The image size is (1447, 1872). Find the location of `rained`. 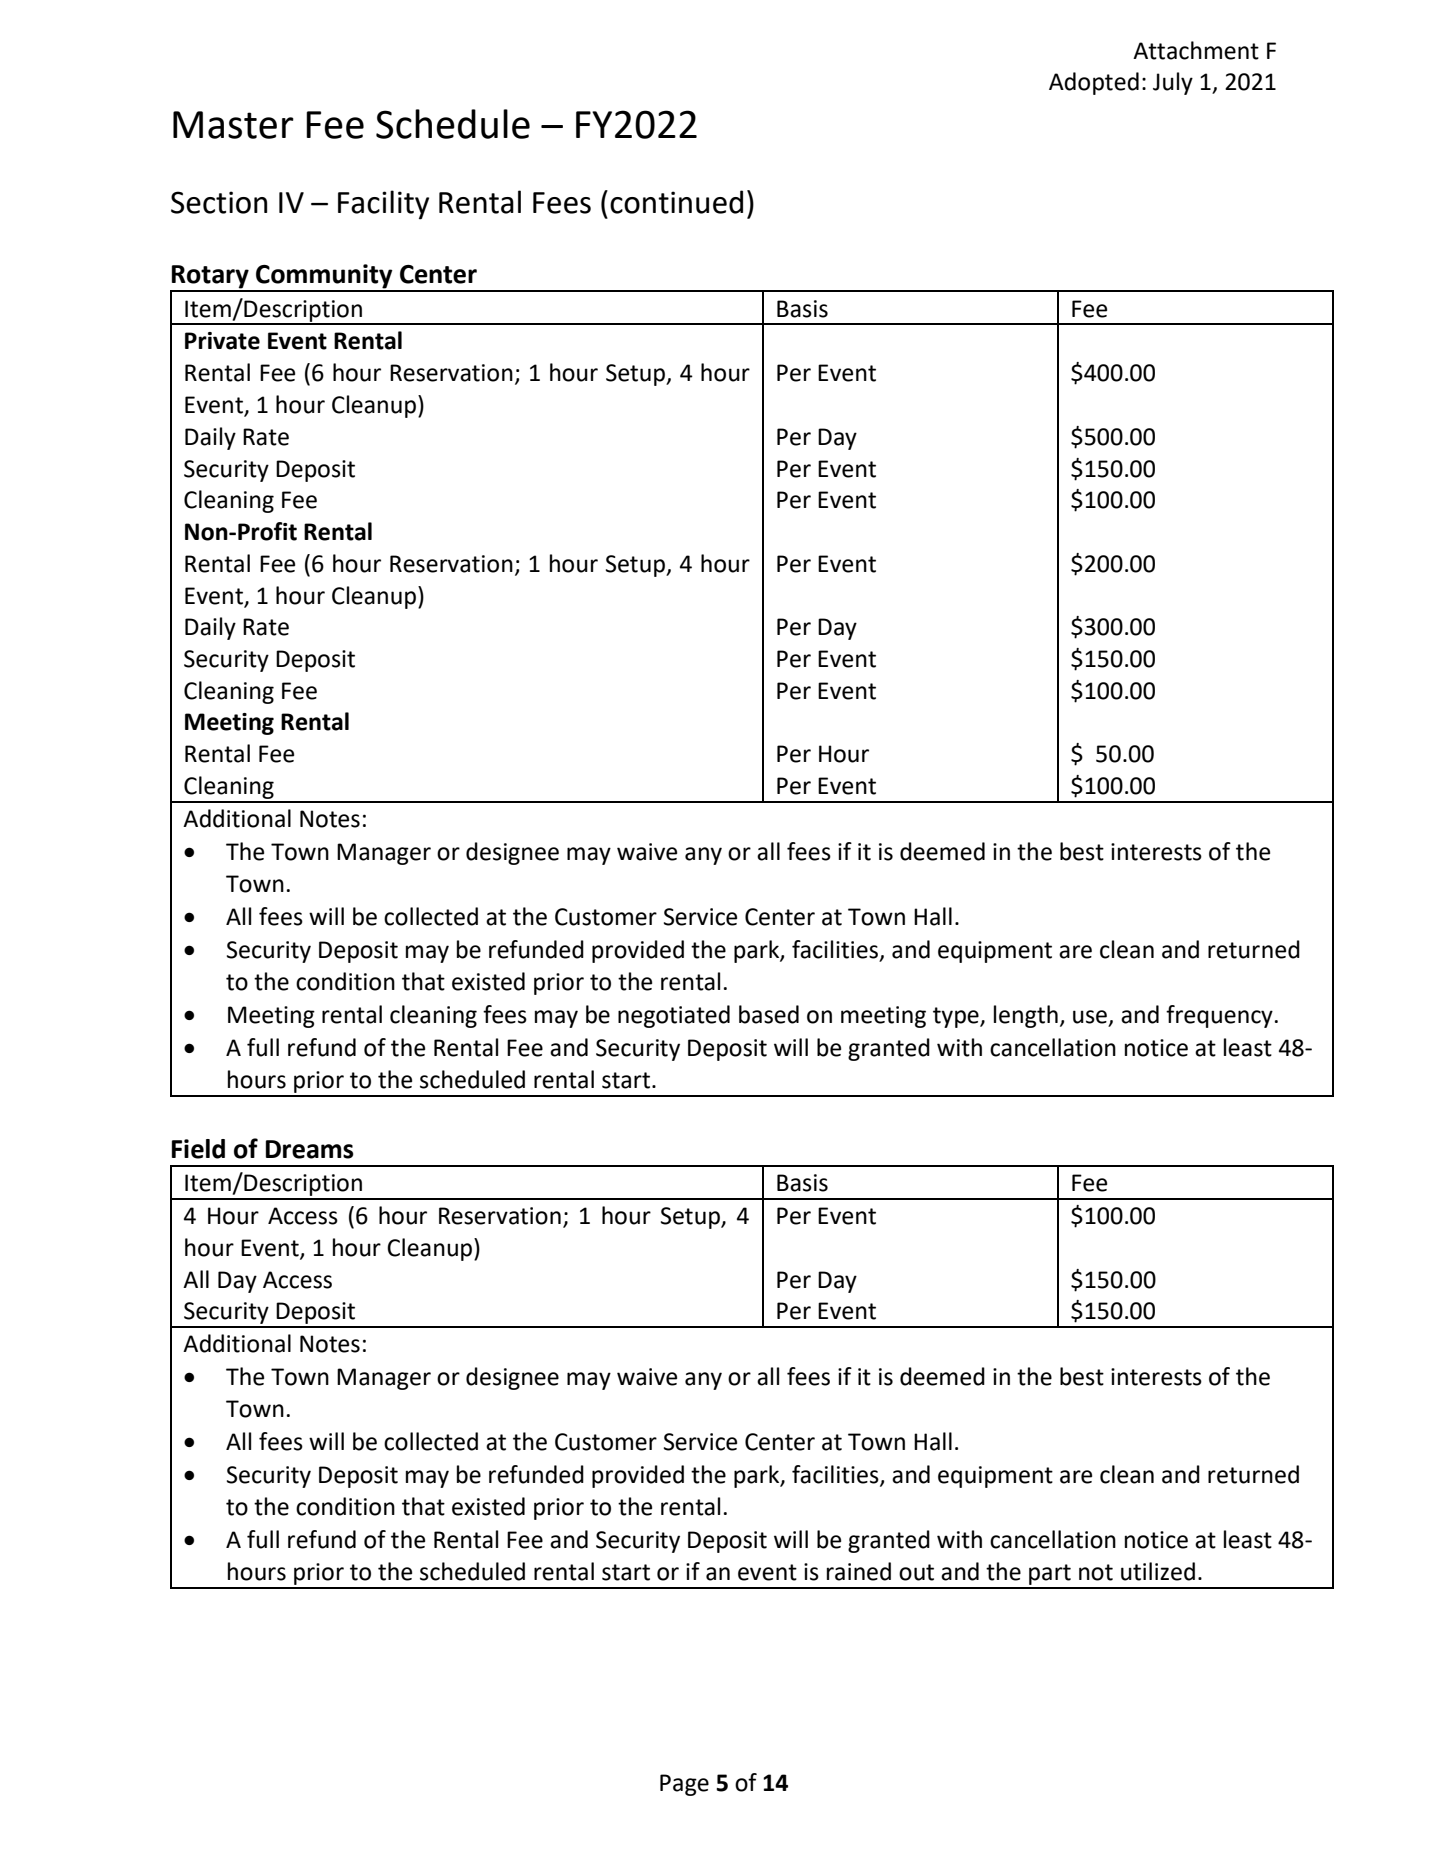

rained is located at coordinates (859, 1571).
